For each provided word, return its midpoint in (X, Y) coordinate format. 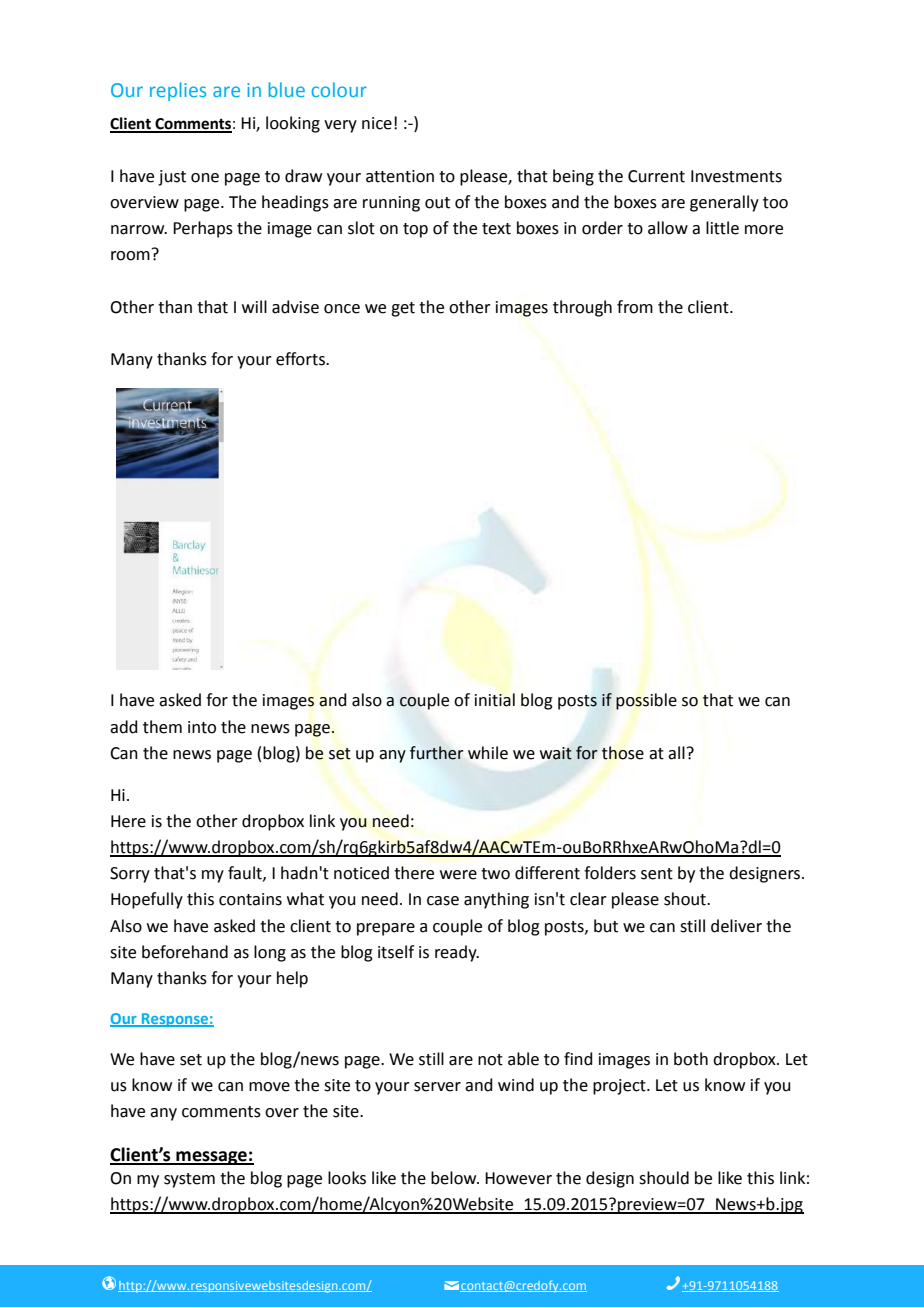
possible (646, 701)
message (211, 1158)
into (202, 727)
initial (495, 700)
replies (178, 91)
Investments (736, 176)
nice (377, 123)
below (455, 1178)
